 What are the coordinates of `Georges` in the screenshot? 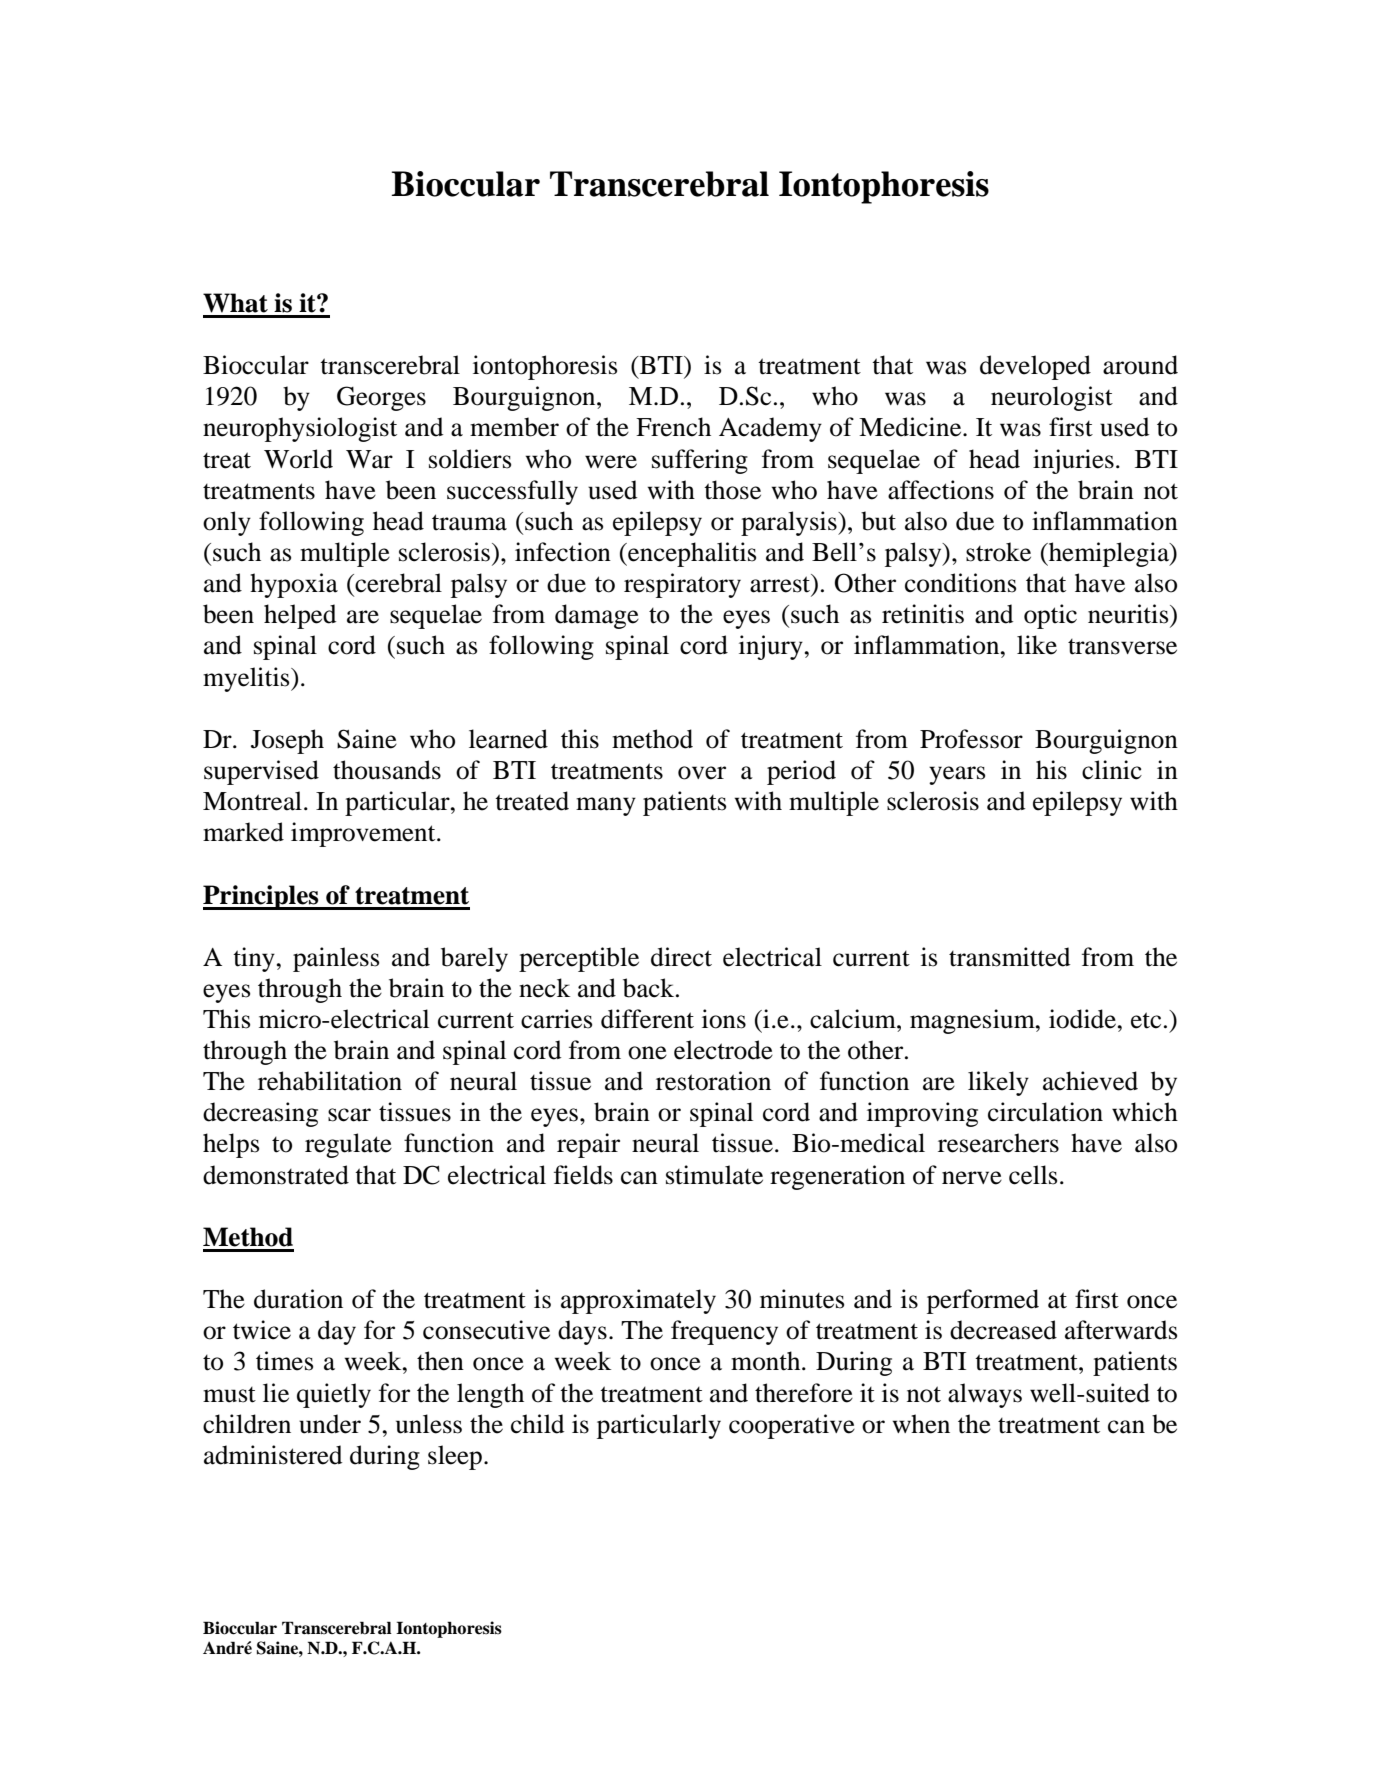 It's located at (381, 398).
